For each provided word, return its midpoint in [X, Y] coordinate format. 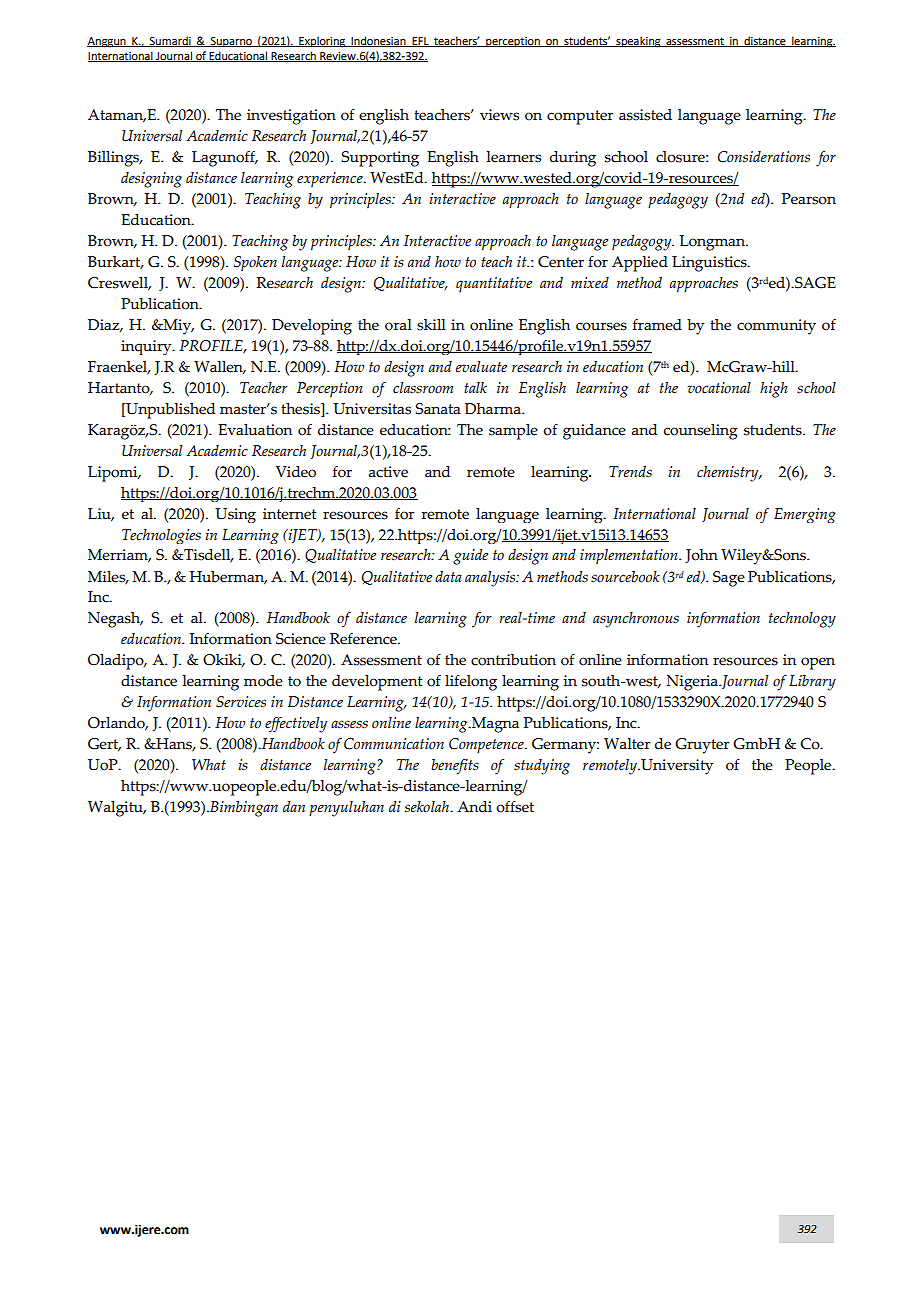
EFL [420, 42]
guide [470, 557]
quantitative [494, 285]
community [776, 327]
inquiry [147, 347]
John [701, 556]
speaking [638, 42]
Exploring [322, 42]
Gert [104, 745]
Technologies [161, 536]
